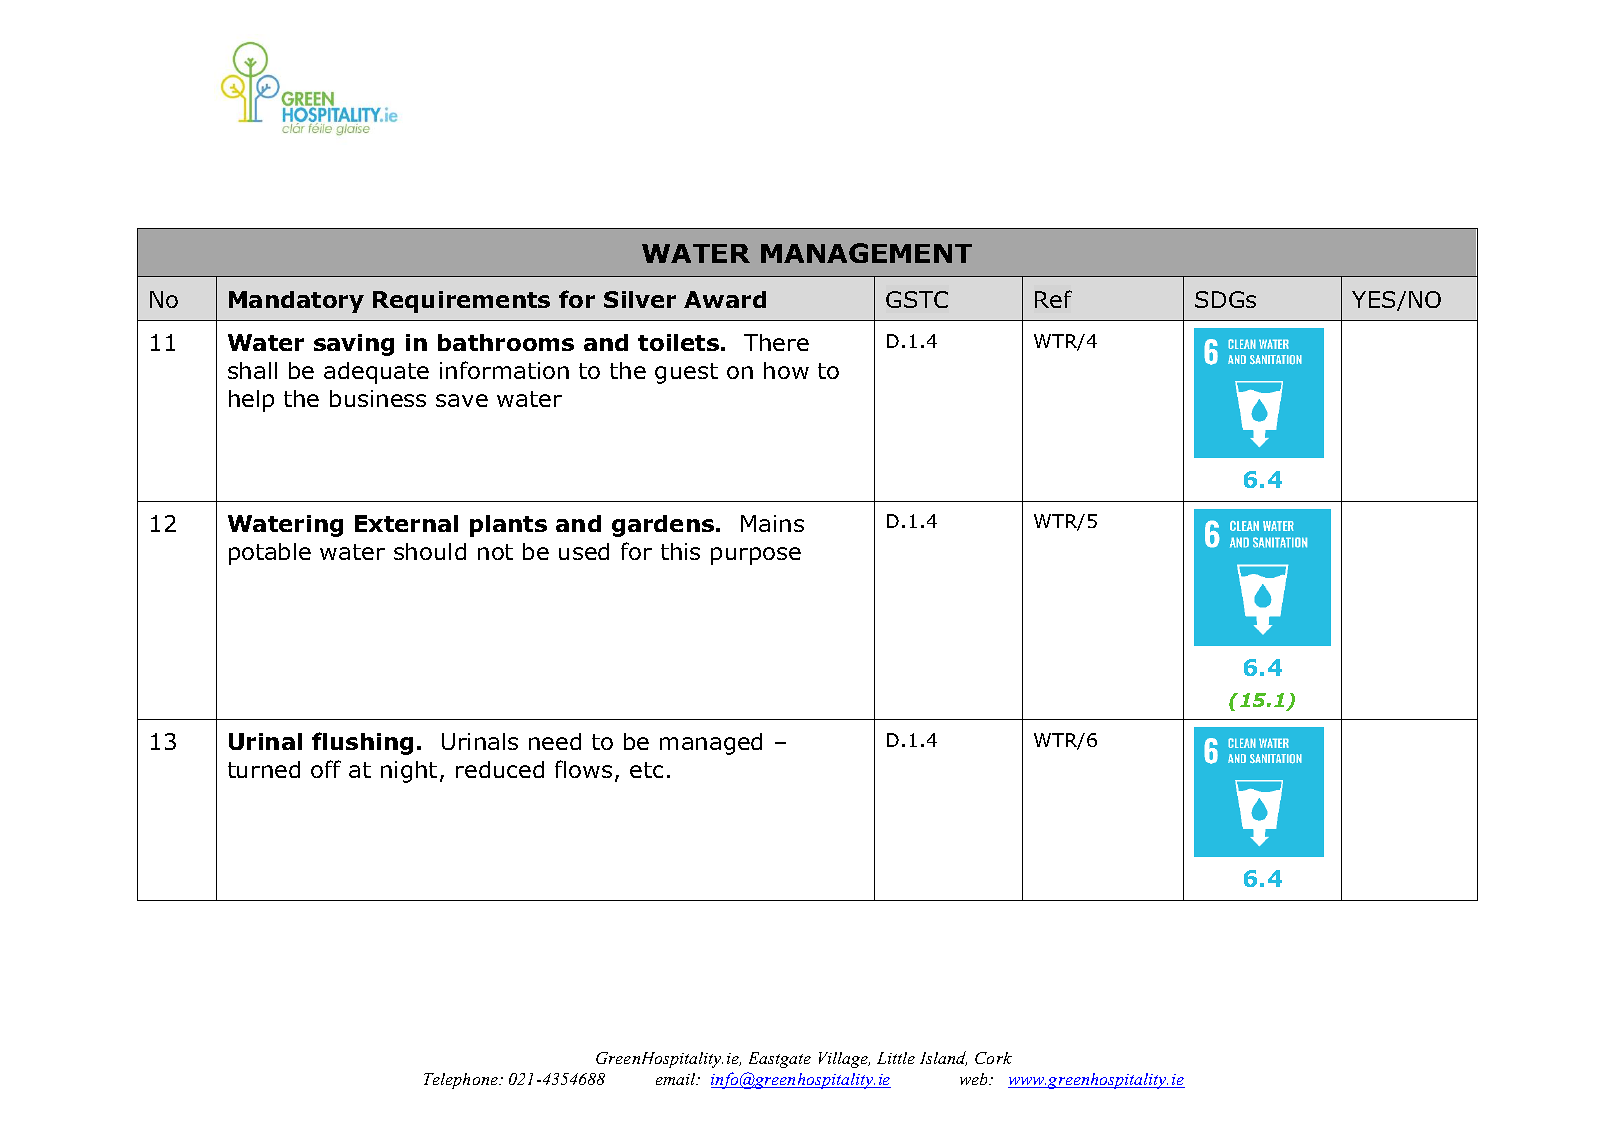 Image resolution: width=1607 pixels, height=1136 pixels. Describe the element at coordinates (406, 523) in the screenshot. I see `External` at that location.
